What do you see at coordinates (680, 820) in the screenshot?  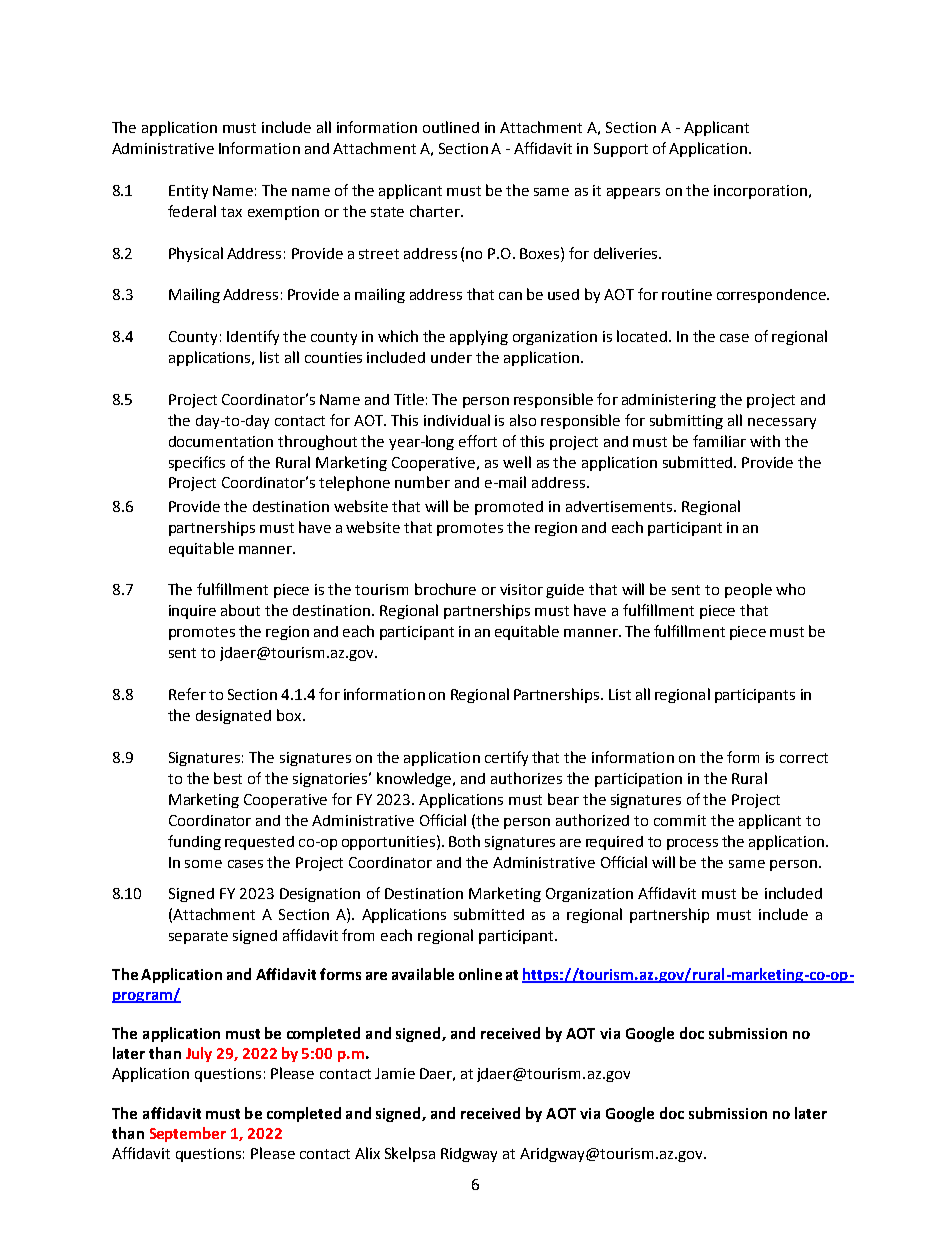 I see `commit` at bounding box center [680, 820].
